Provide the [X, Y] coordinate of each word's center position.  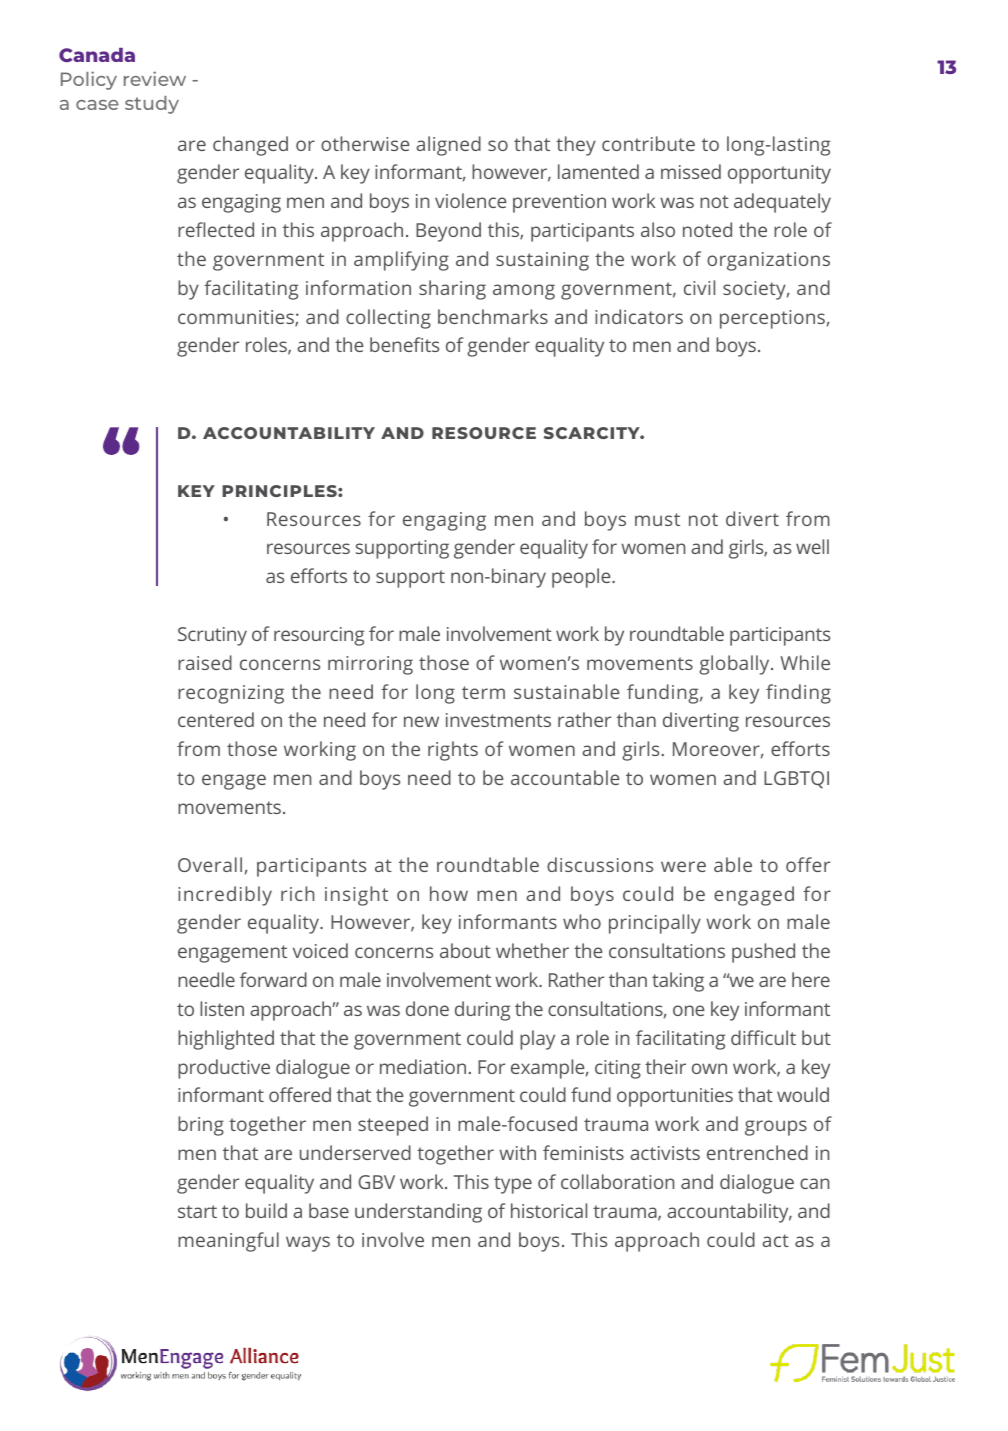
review [155, 78]
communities [237, 318]
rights [453, 751]
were [683, 866]
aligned [448, 146]
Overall [210, 864]
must [657, 519]
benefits [404, 344]
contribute [648, 143]
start [197, 1211]
